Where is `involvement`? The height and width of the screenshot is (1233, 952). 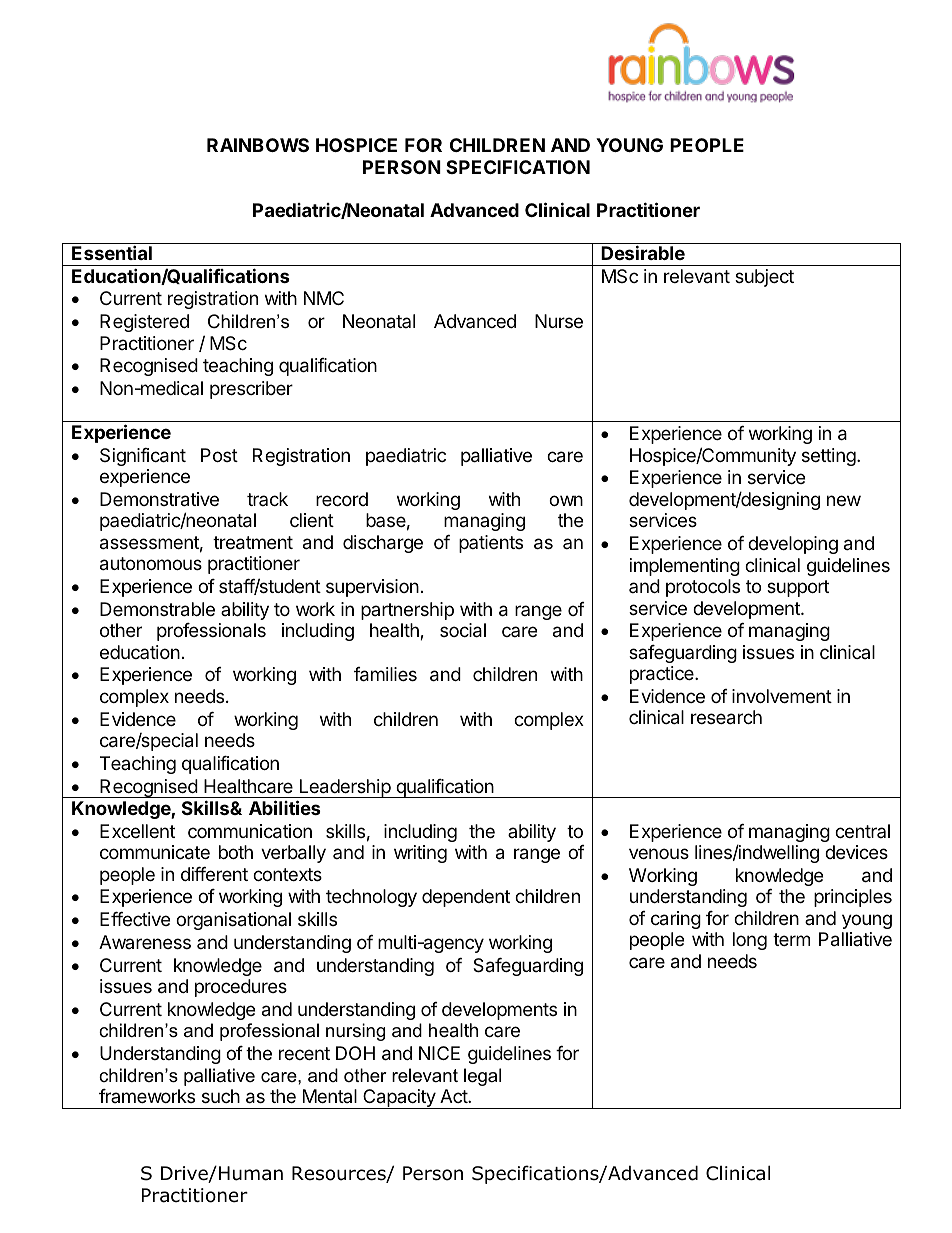
involvement is located at coordinates (782, 696).
